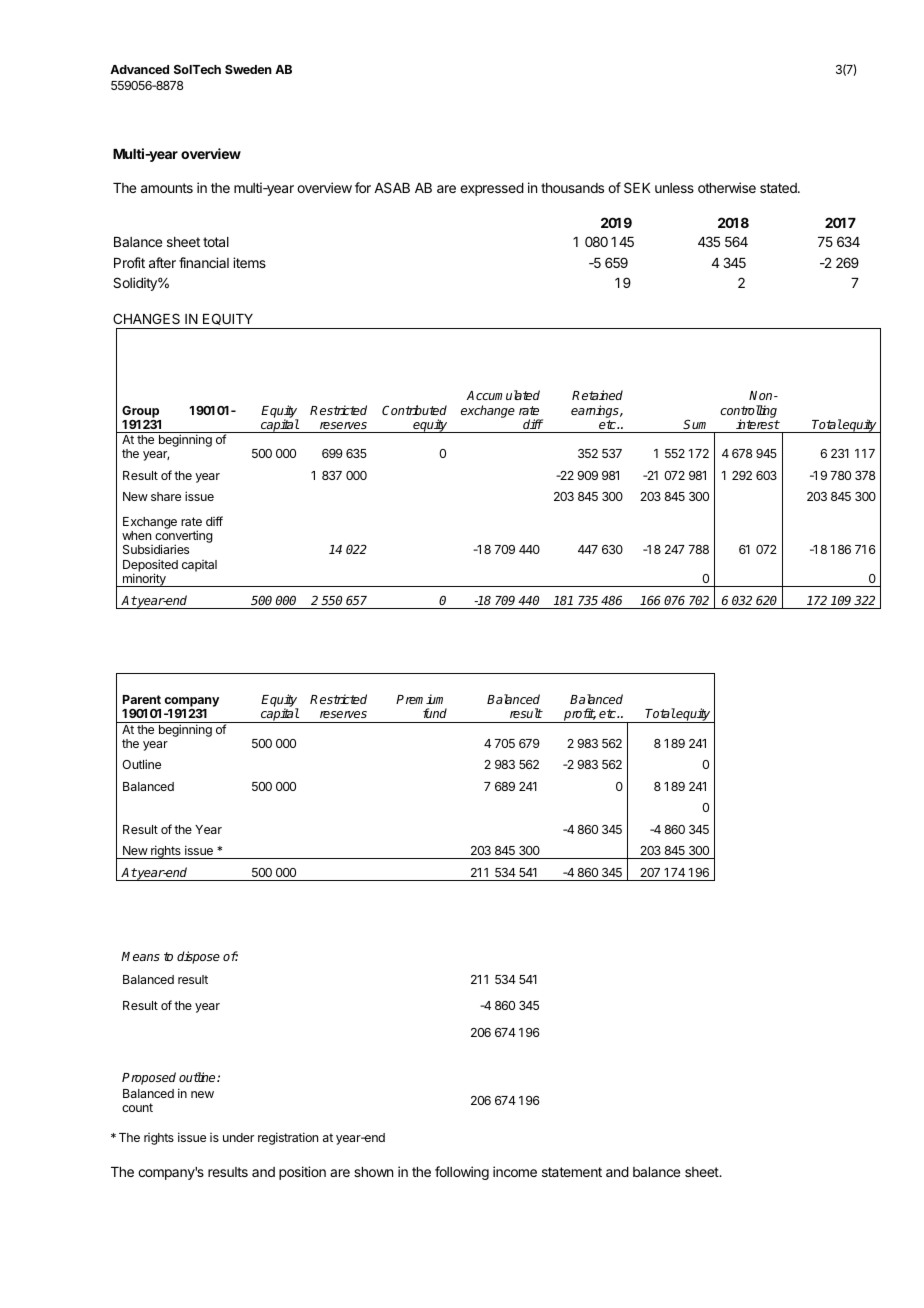  What do you see at coordinates (140, 956) in the screenshot?
I see `Means` at bounding box center [140, 956].
